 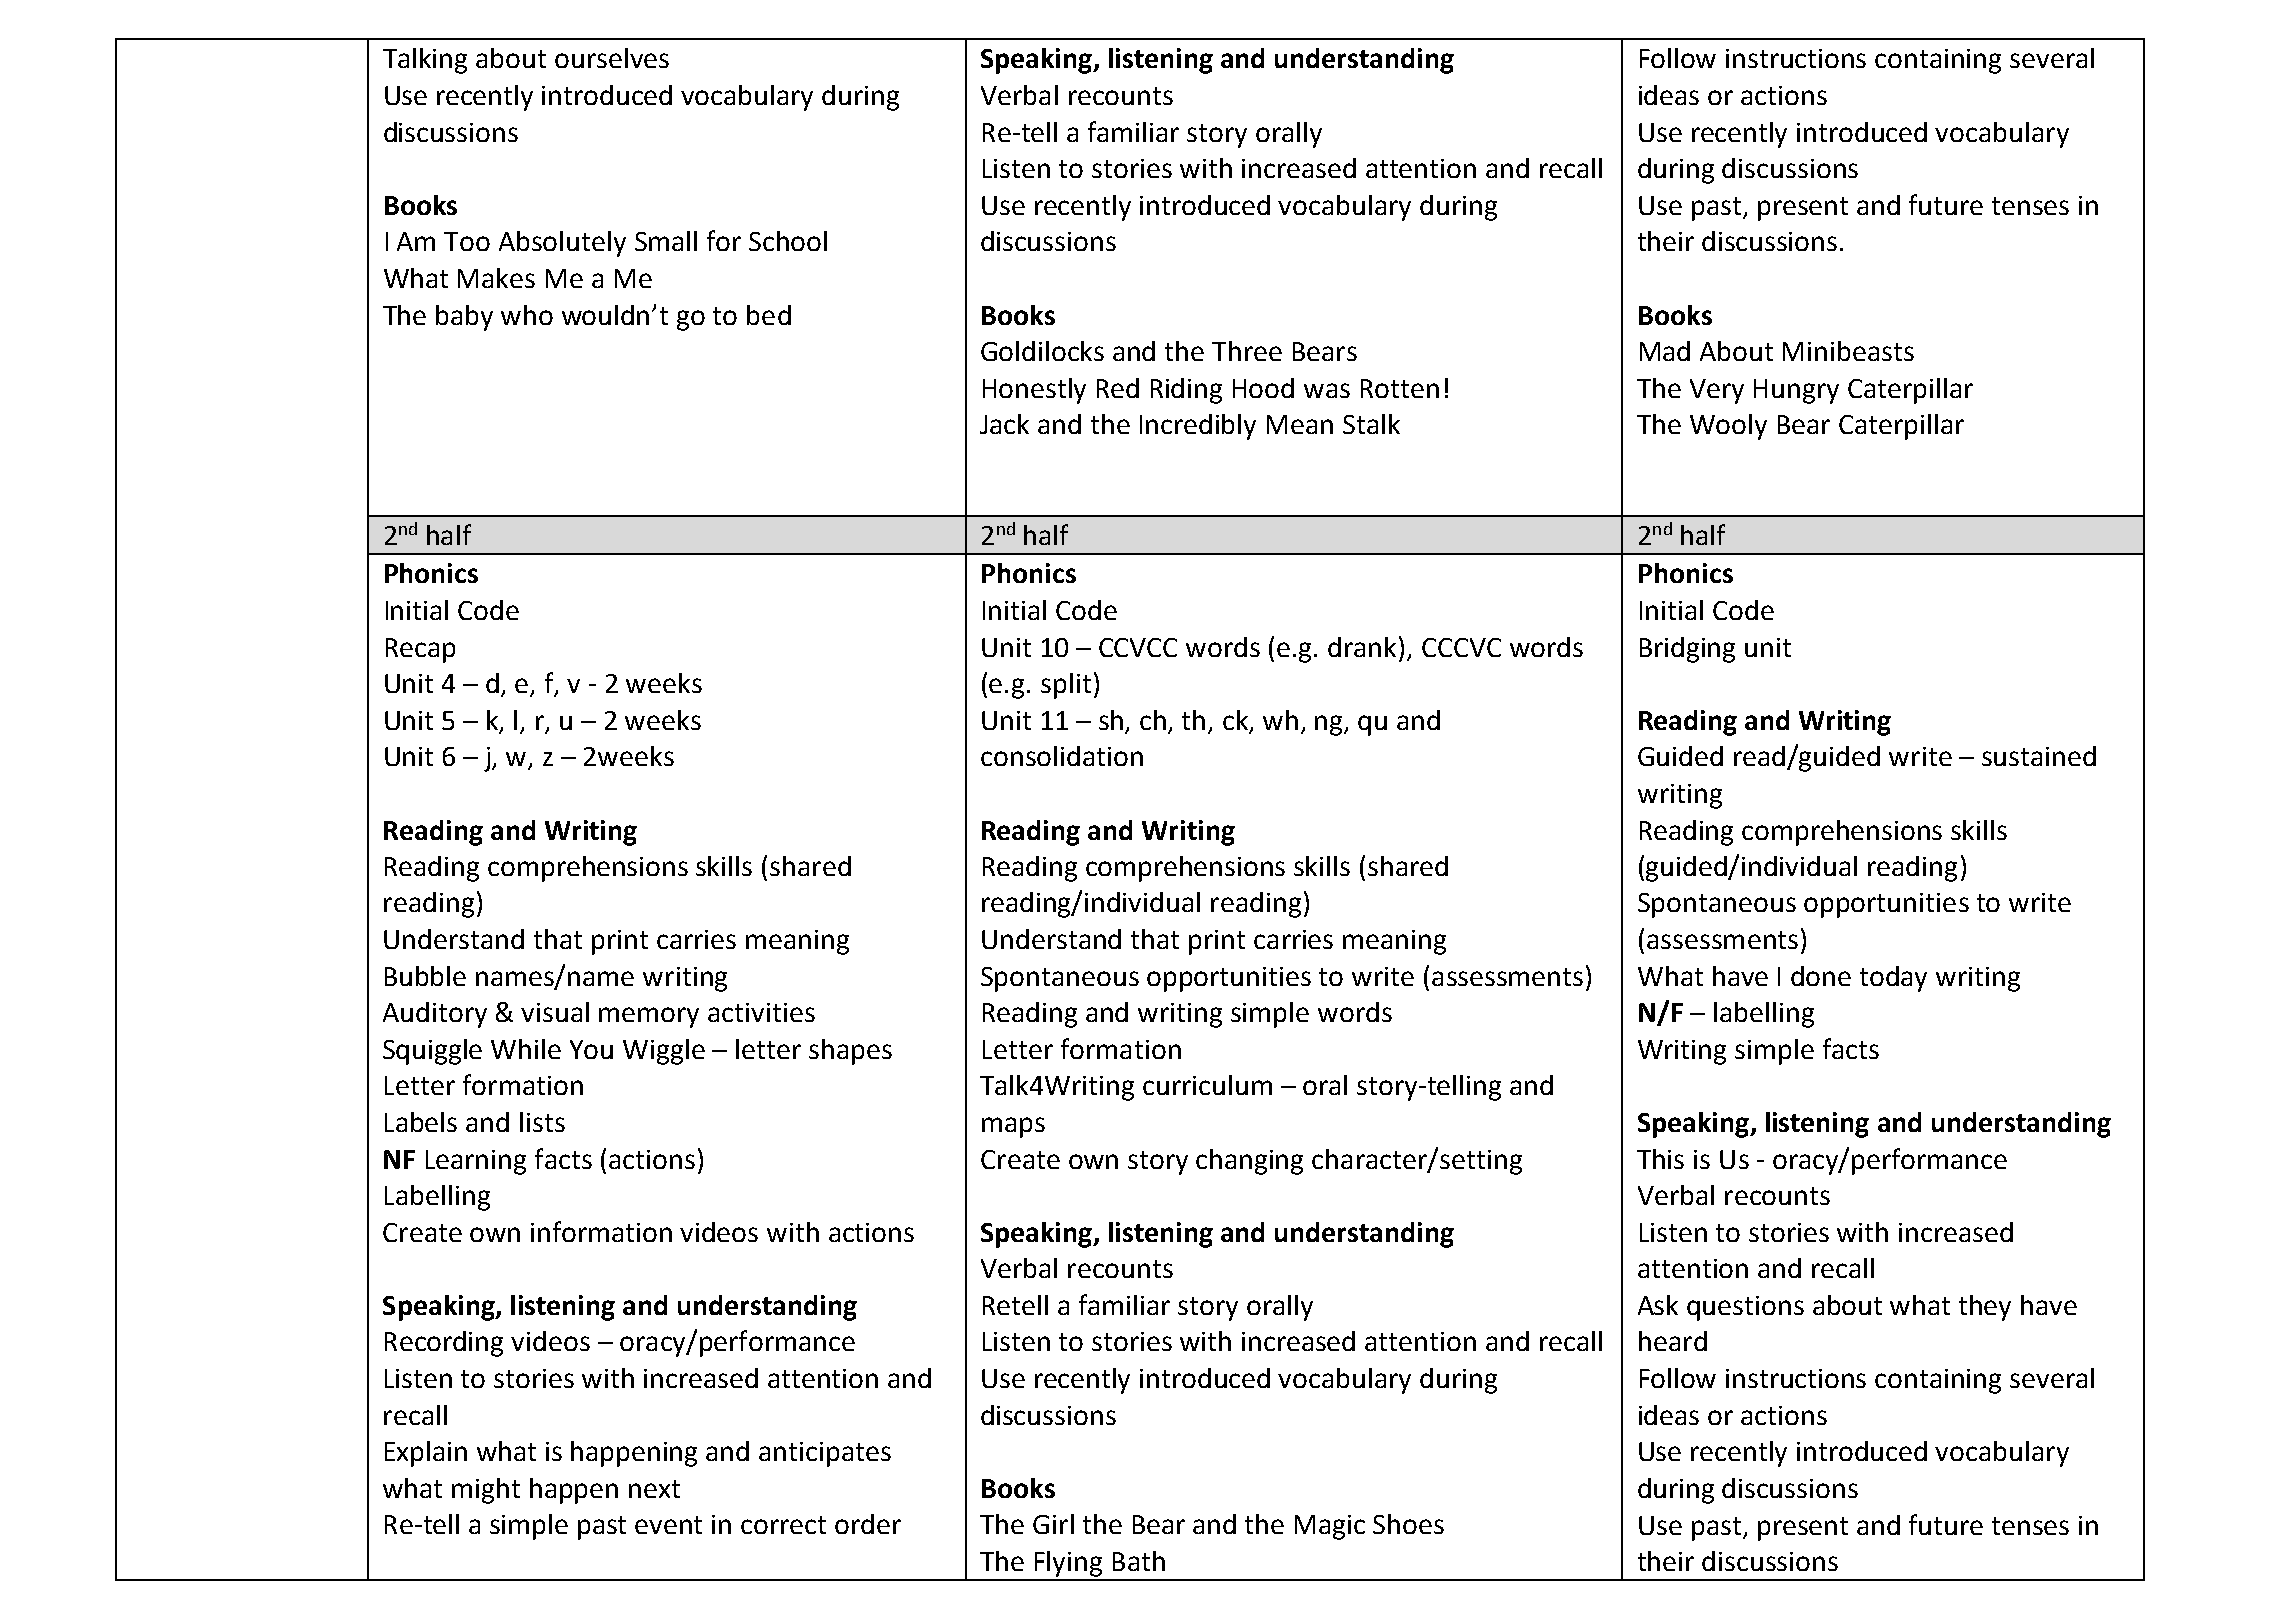 I want to click on ourselves, so click(x=612, y=58).
